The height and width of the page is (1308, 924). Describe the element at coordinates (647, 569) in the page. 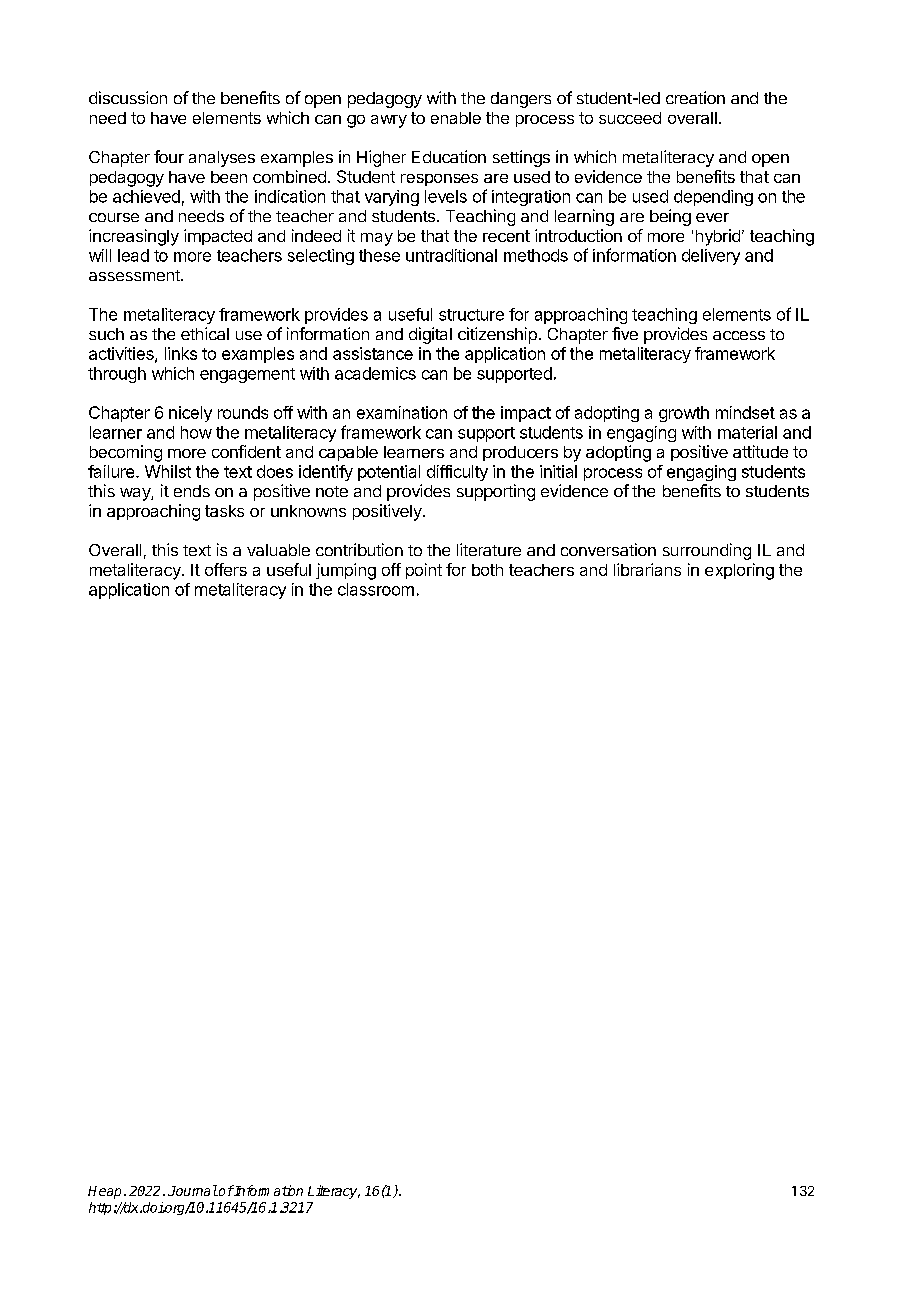

I see `librarians` at that location.
